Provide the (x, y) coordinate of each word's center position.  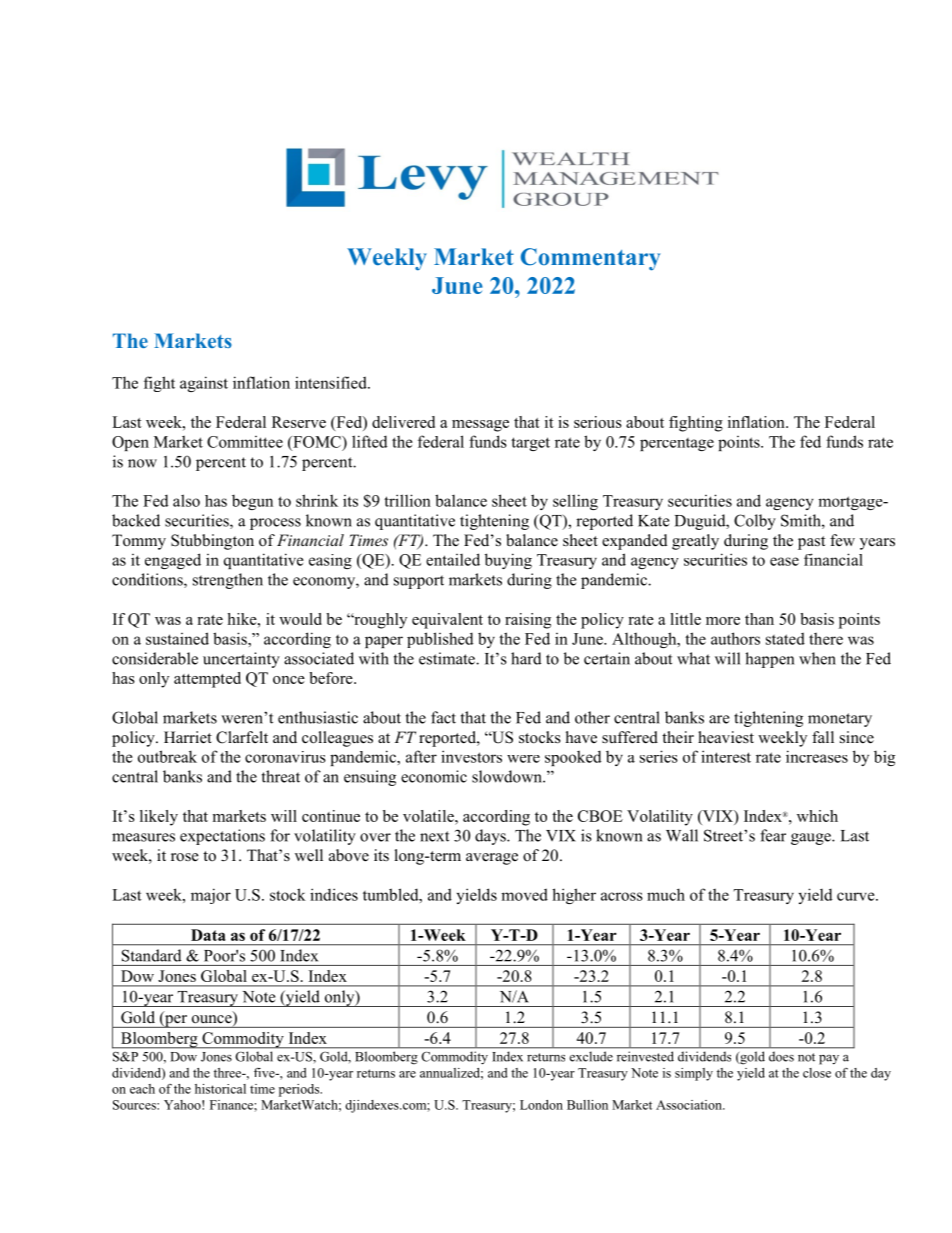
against (204, 384)
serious (598, 422)
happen (769, 660)
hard (526, 658)
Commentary (590, 259)
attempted (207, 680)
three (229, 1073)
